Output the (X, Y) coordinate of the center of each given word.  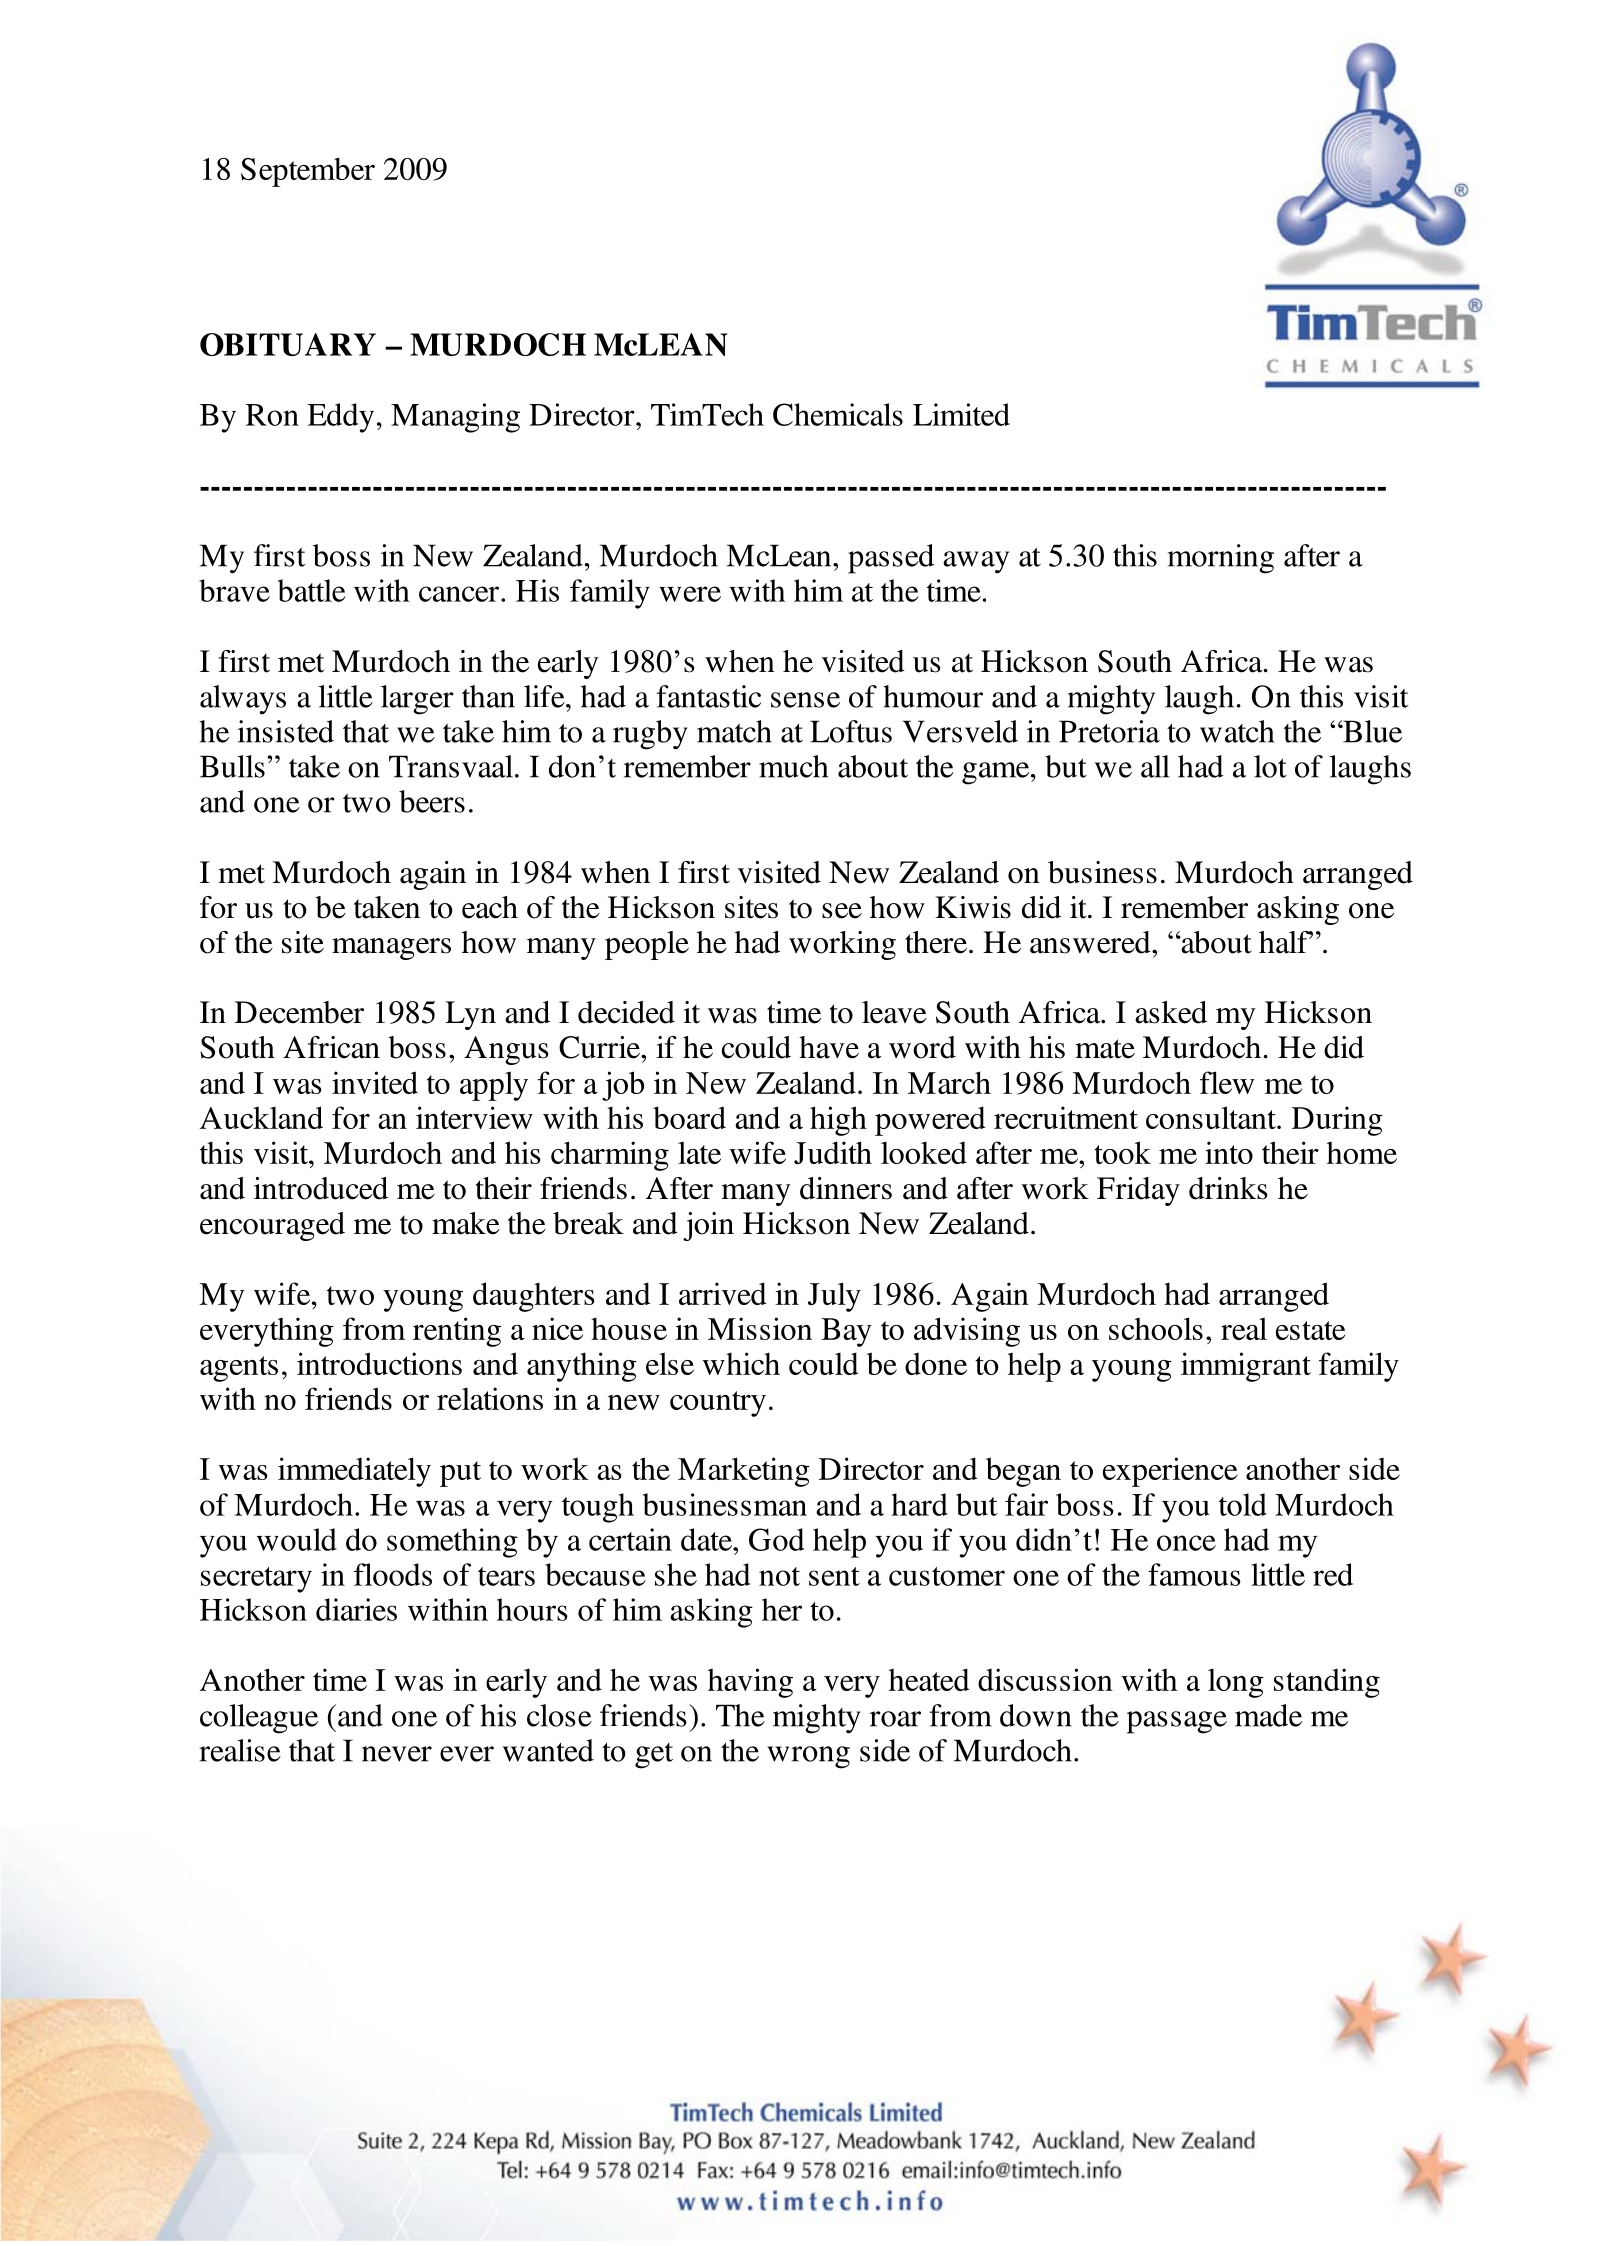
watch (1237, 731)
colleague (259, 1719)
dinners (846, 1188)
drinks (1228, 1188)
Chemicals (838, 414)
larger (417, 700)
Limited (961, 414)
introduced (321, 1188)
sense (805, 700)
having (750, 1683)
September (308, 172)
